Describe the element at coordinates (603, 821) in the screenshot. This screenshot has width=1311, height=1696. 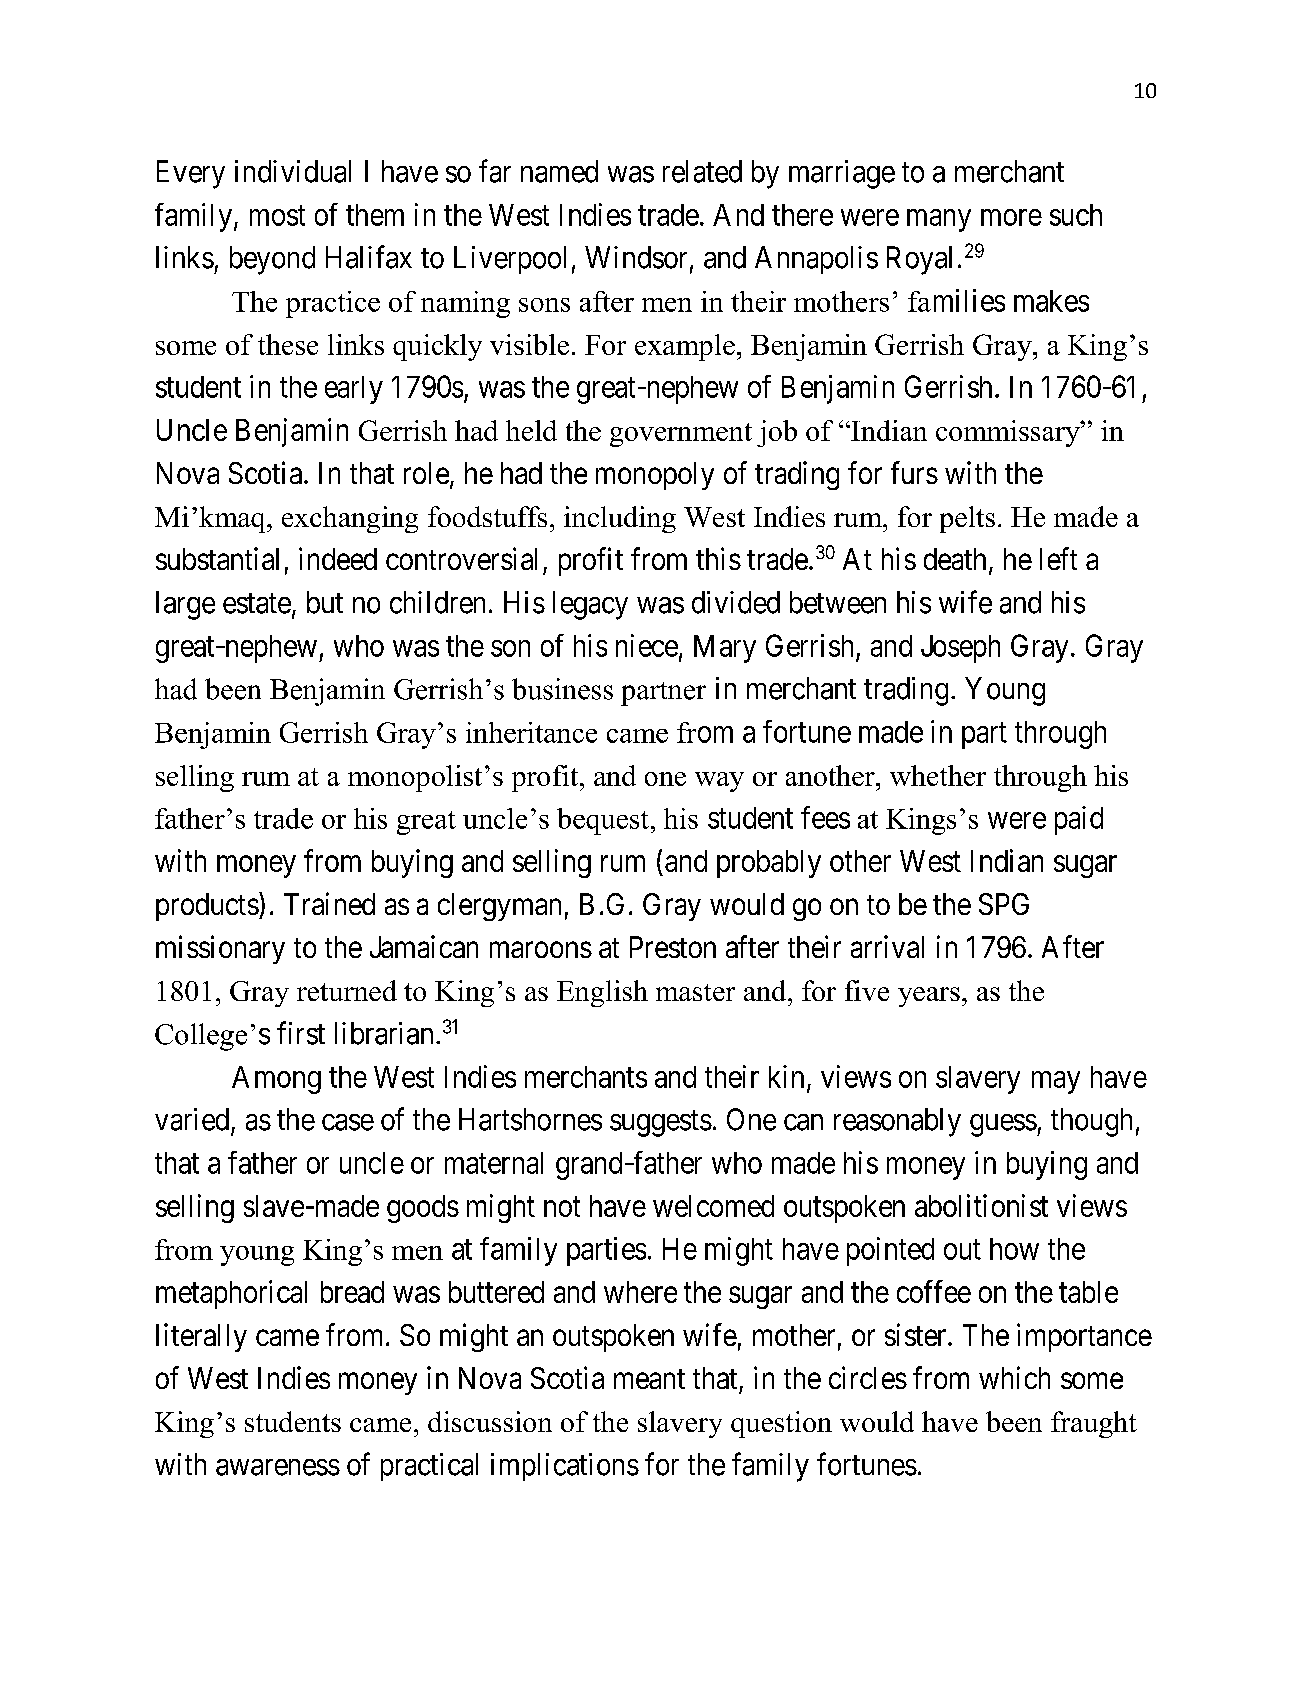
I see `bequest` at that location.
